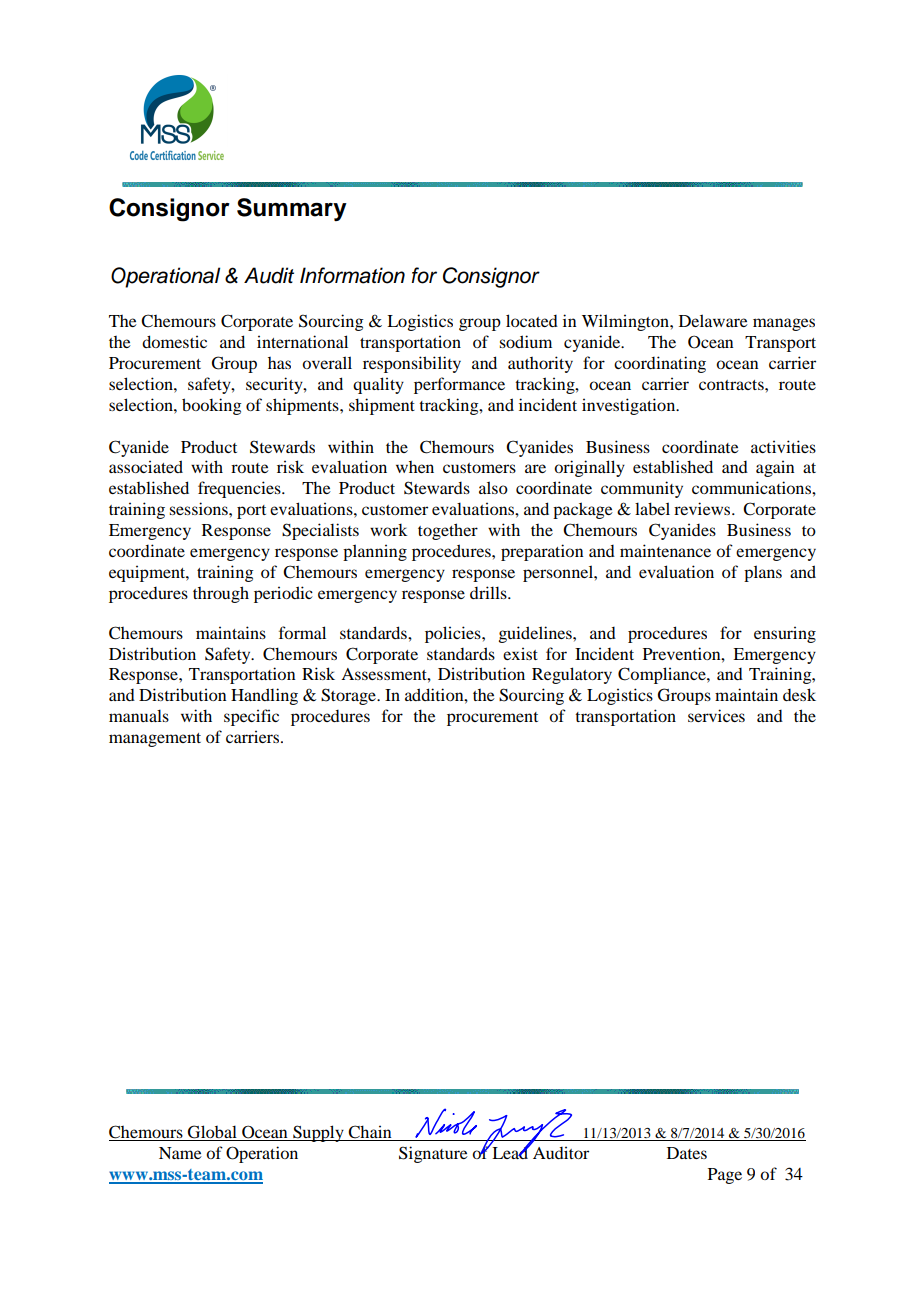 This screenshot has height=1308, width=924. What do you see at coordinates (349, 696) in the screenshot?
I see `Storage` at bounding box center [349, 696].
